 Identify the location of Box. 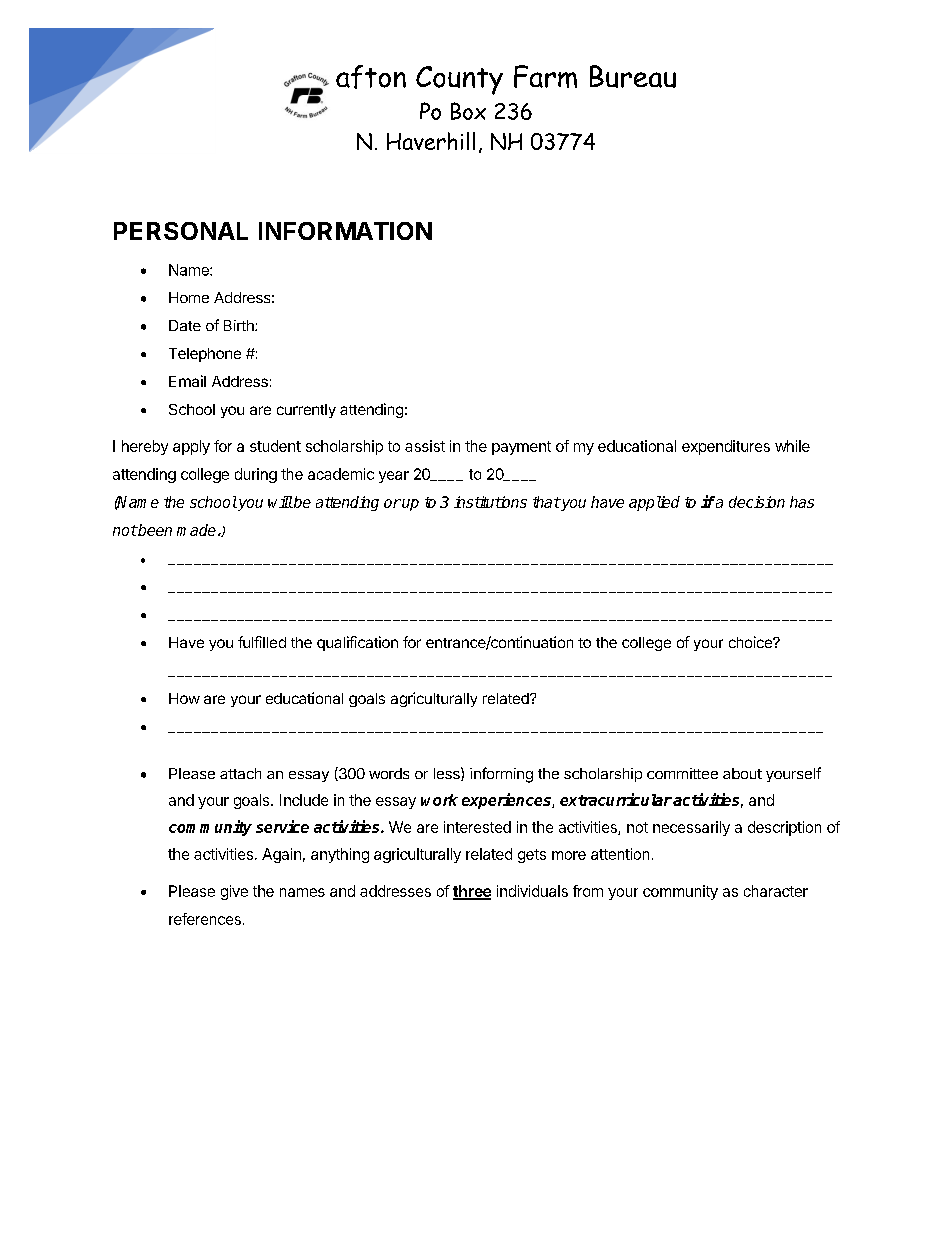
(468, 111).
